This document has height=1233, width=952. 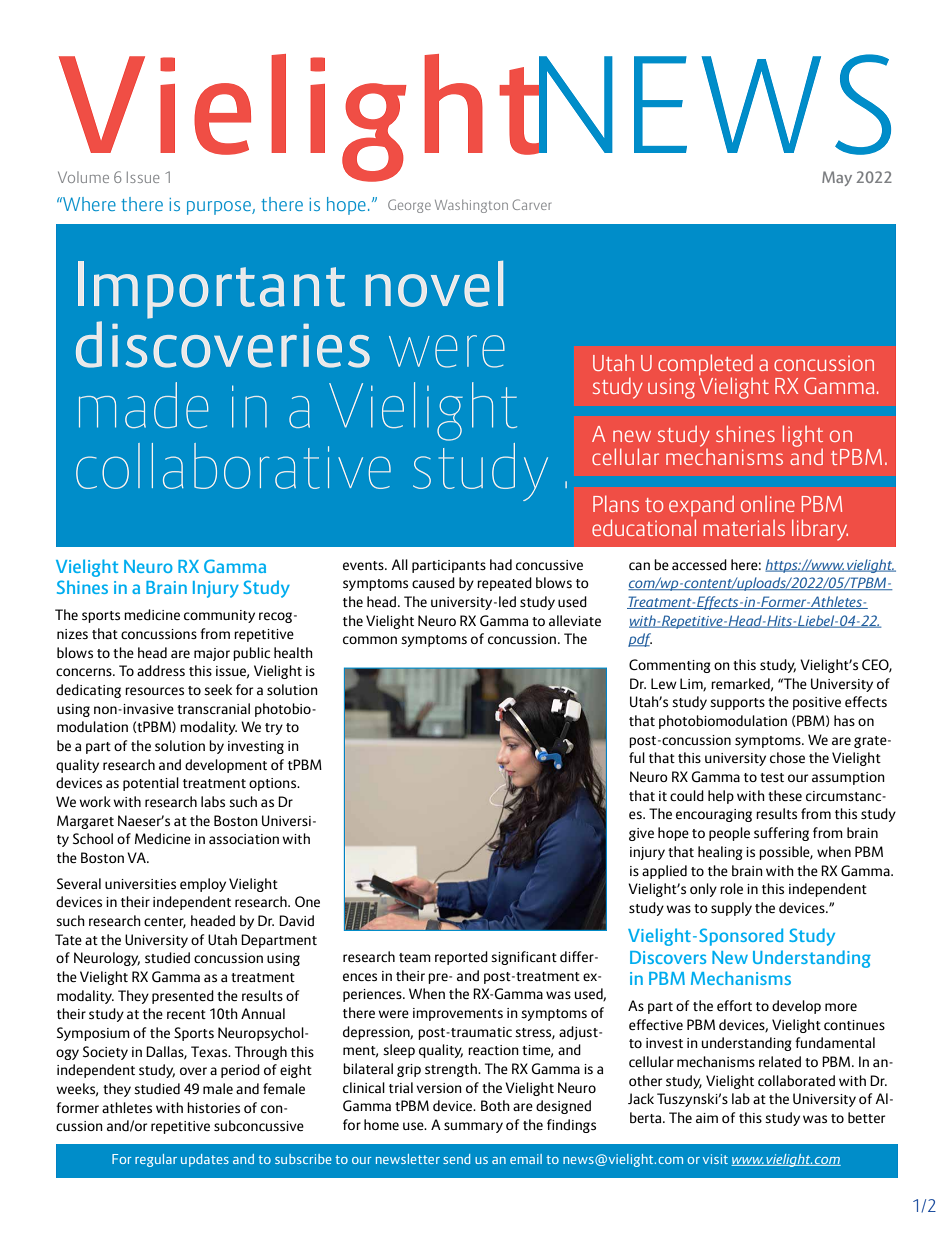 What do you see at coordinates (220, 208) in the document?
I see `purpose` at bounding box center [220, 208].
